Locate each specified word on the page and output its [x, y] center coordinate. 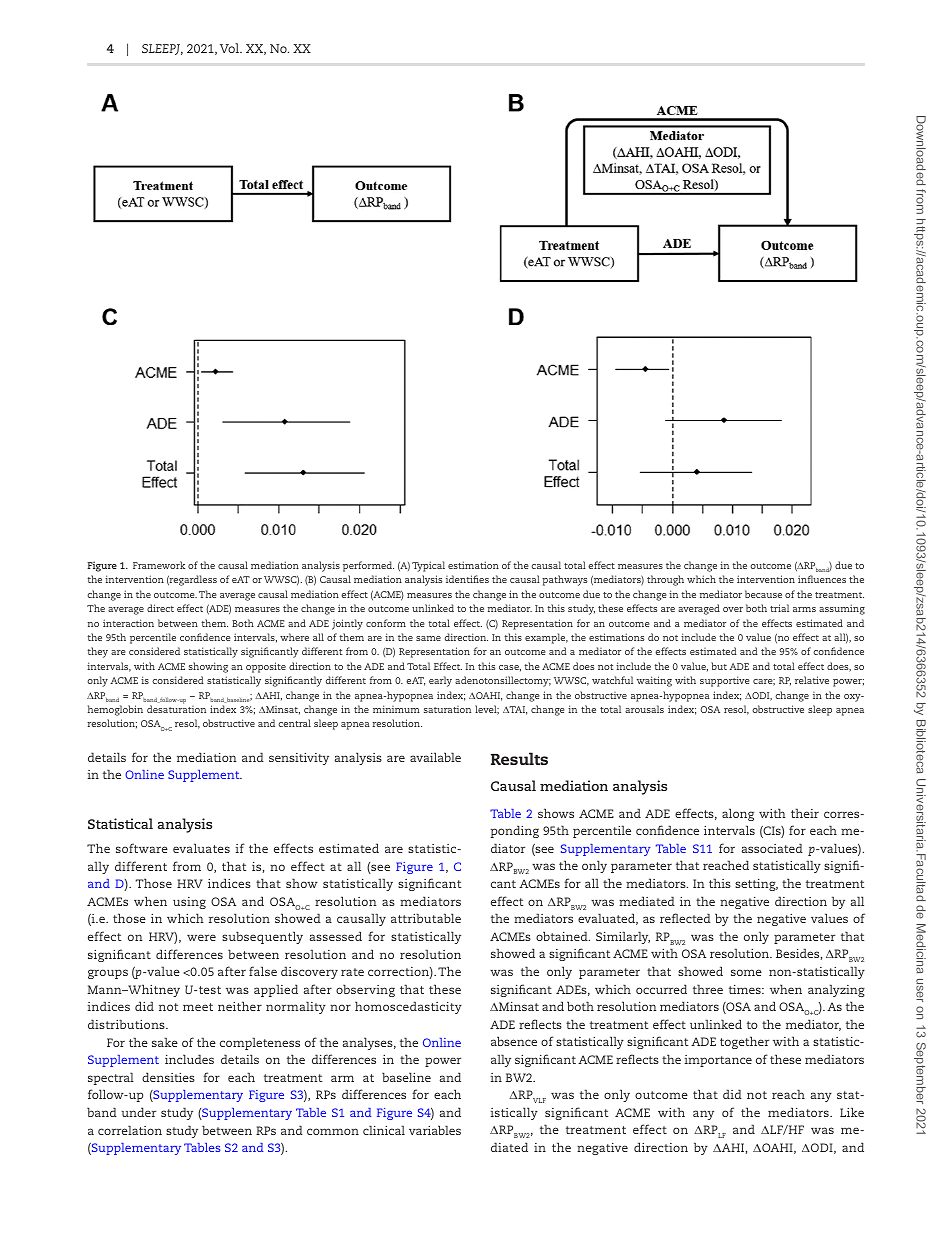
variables [435, 1130]
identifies [467, 579]
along [738, 814]
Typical [428, 566]
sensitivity [299, 759]
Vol [230, 48]
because [763, 594]
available [435, 757]
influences [822, 579]
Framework [159, 565]
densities [168, 1077]
